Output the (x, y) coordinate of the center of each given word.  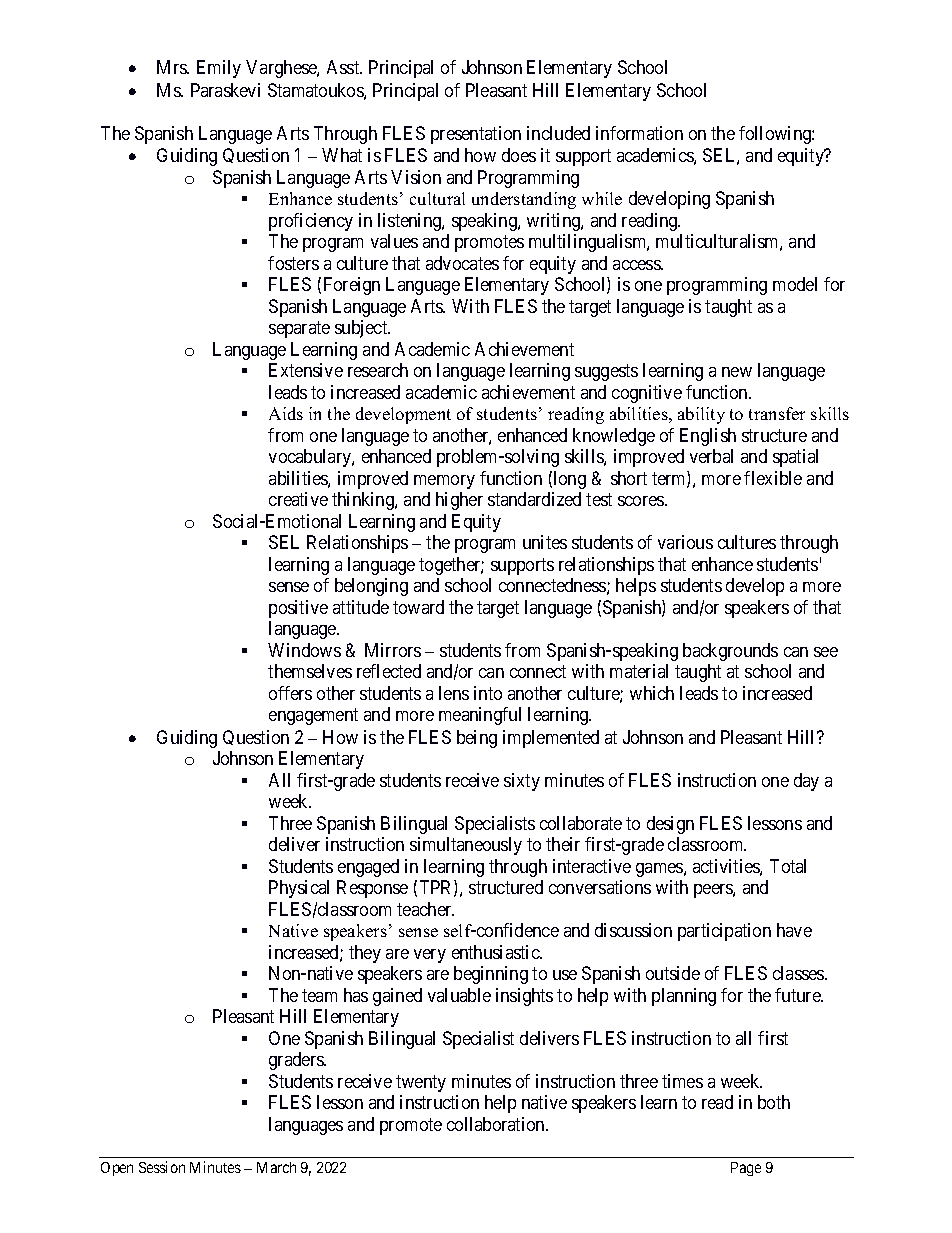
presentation (476, 135)
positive (298, 609)
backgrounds (730, 652)
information (639, 133)
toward (418, 607)
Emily (219, 69)
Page (746, 1169)
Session (162, 1167)
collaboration (497, 1124)
